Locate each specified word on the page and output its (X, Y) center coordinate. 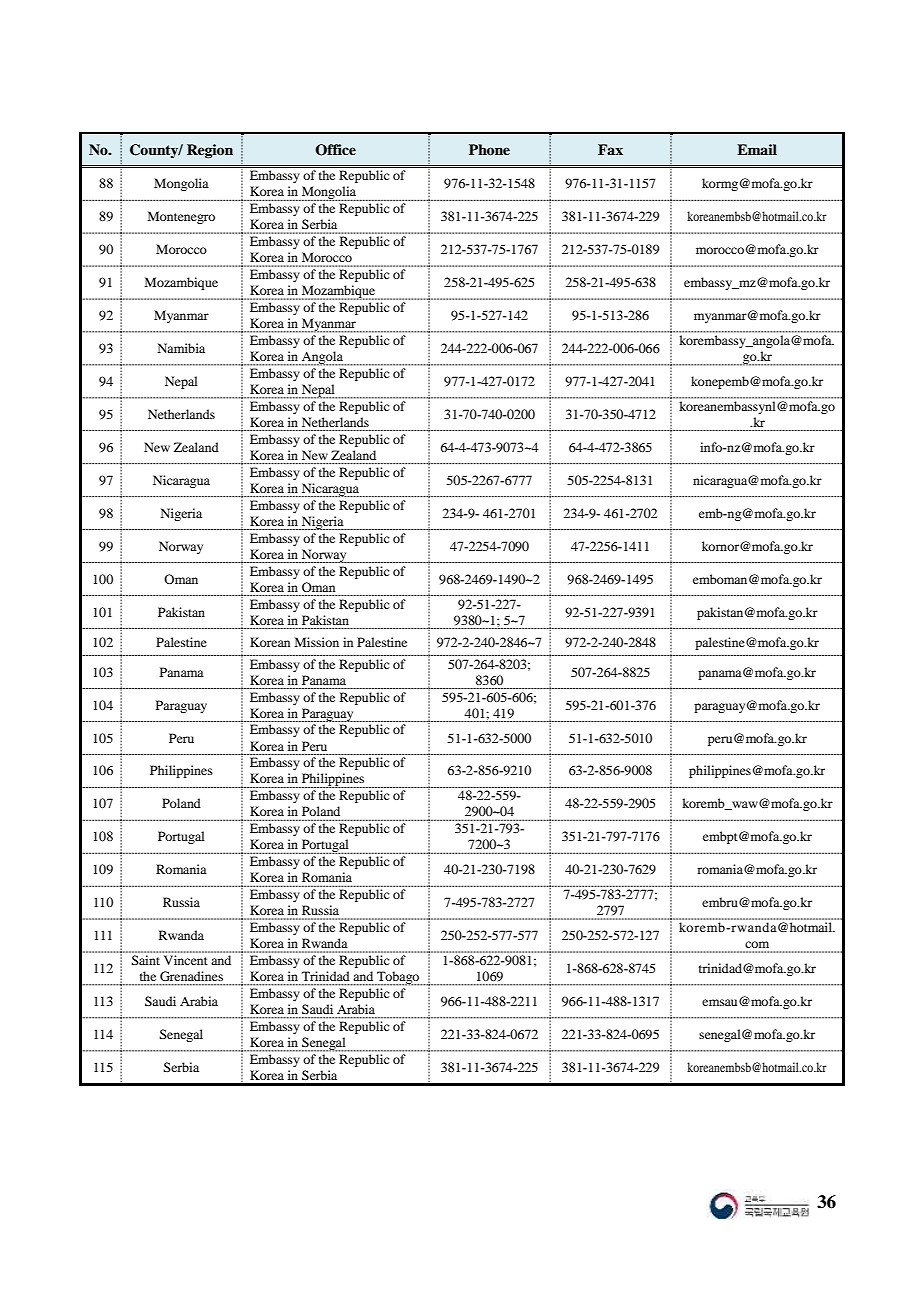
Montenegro (181, 217)
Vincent (185, 960)
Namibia (181, 348)
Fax (610, 149)
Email (757, 149)
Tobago (398, 978)
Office (335, 150)
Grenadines (191, 976)
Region (210, 151)
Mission (317, 642)
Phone (489, 149)
